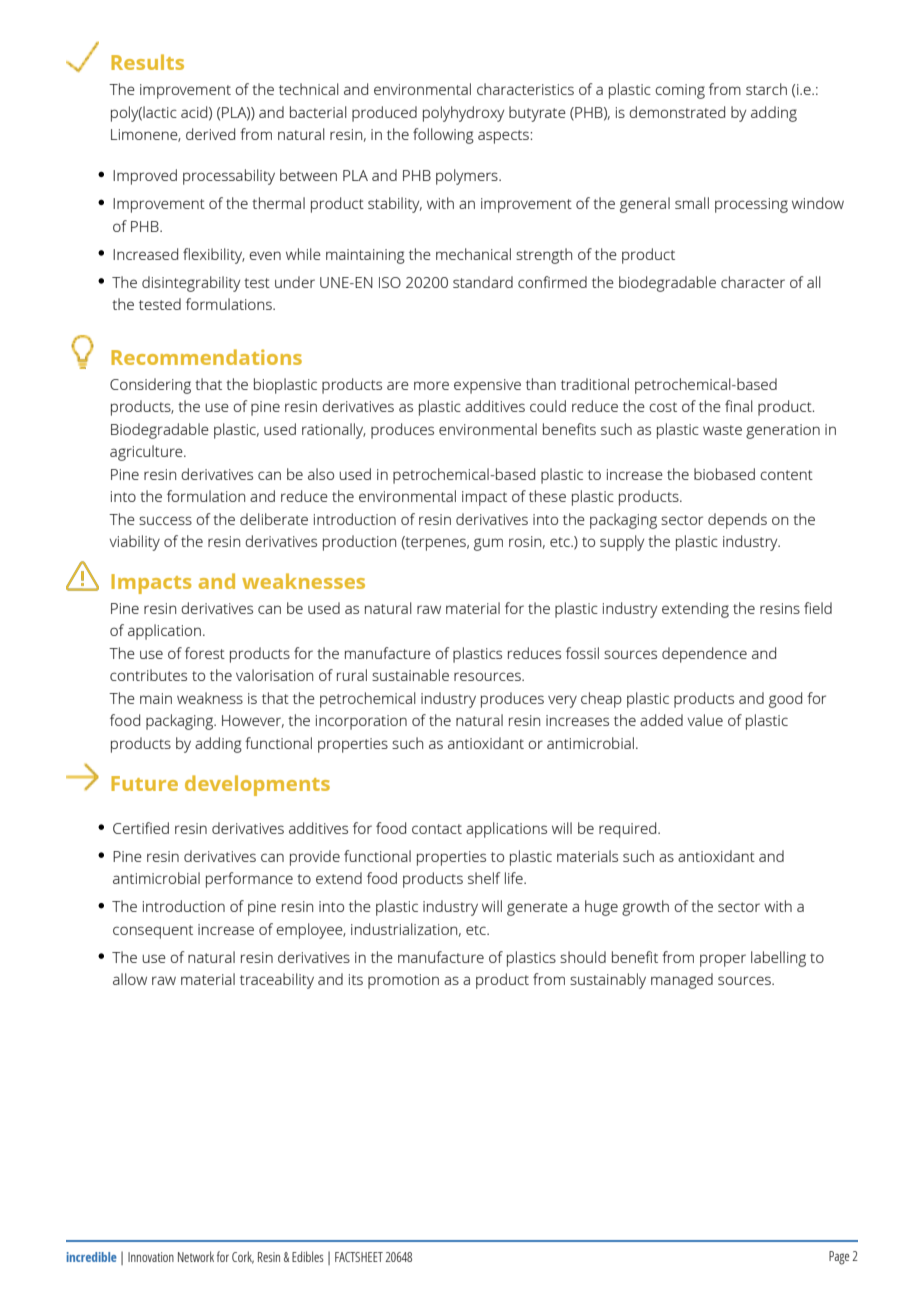  Describe the element at coordinates (150, 386) in the page. I see `Considering` at that location.
